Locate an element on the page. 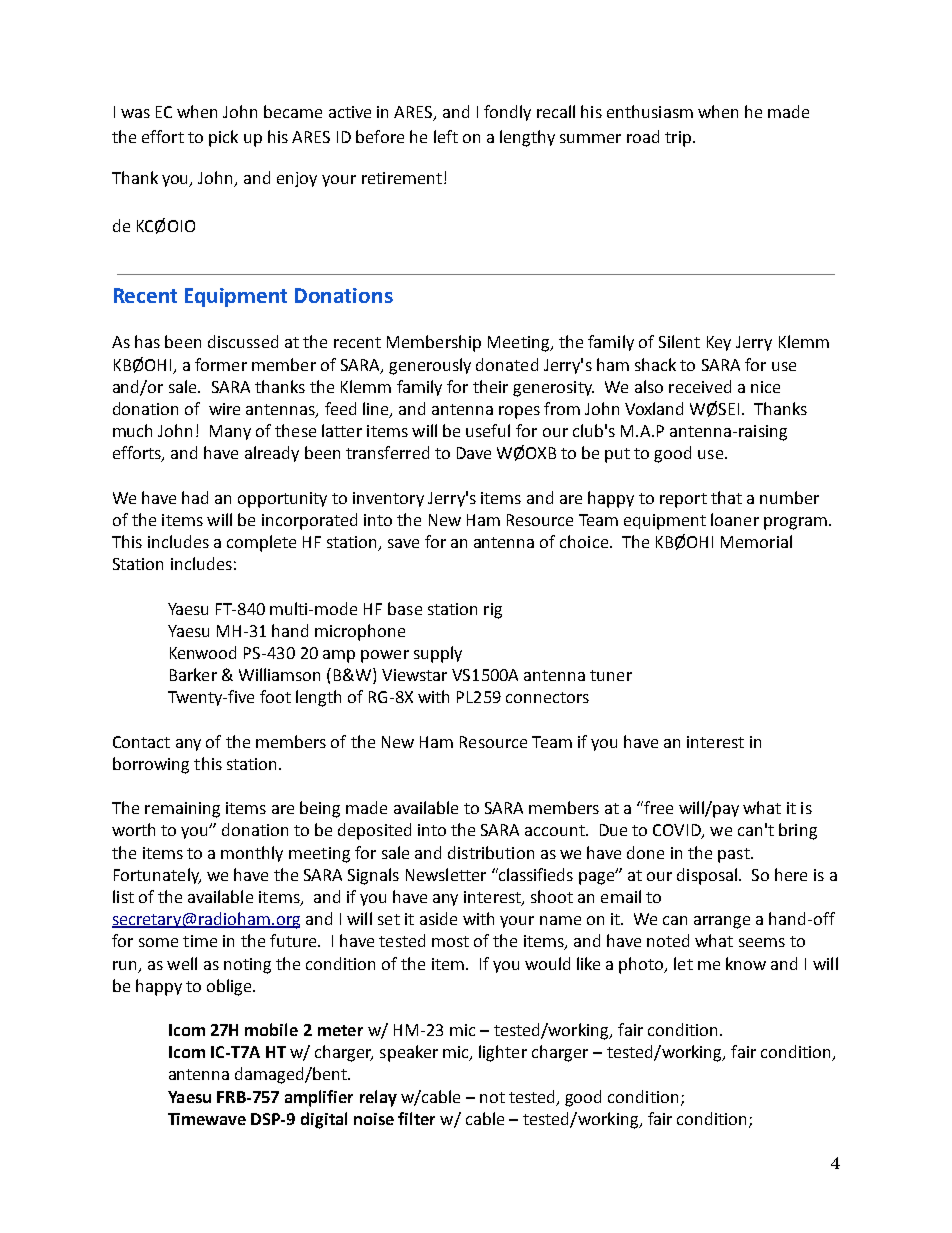 The image size is (952, 1233). Kenwood is located at coordinates (203, 652).
